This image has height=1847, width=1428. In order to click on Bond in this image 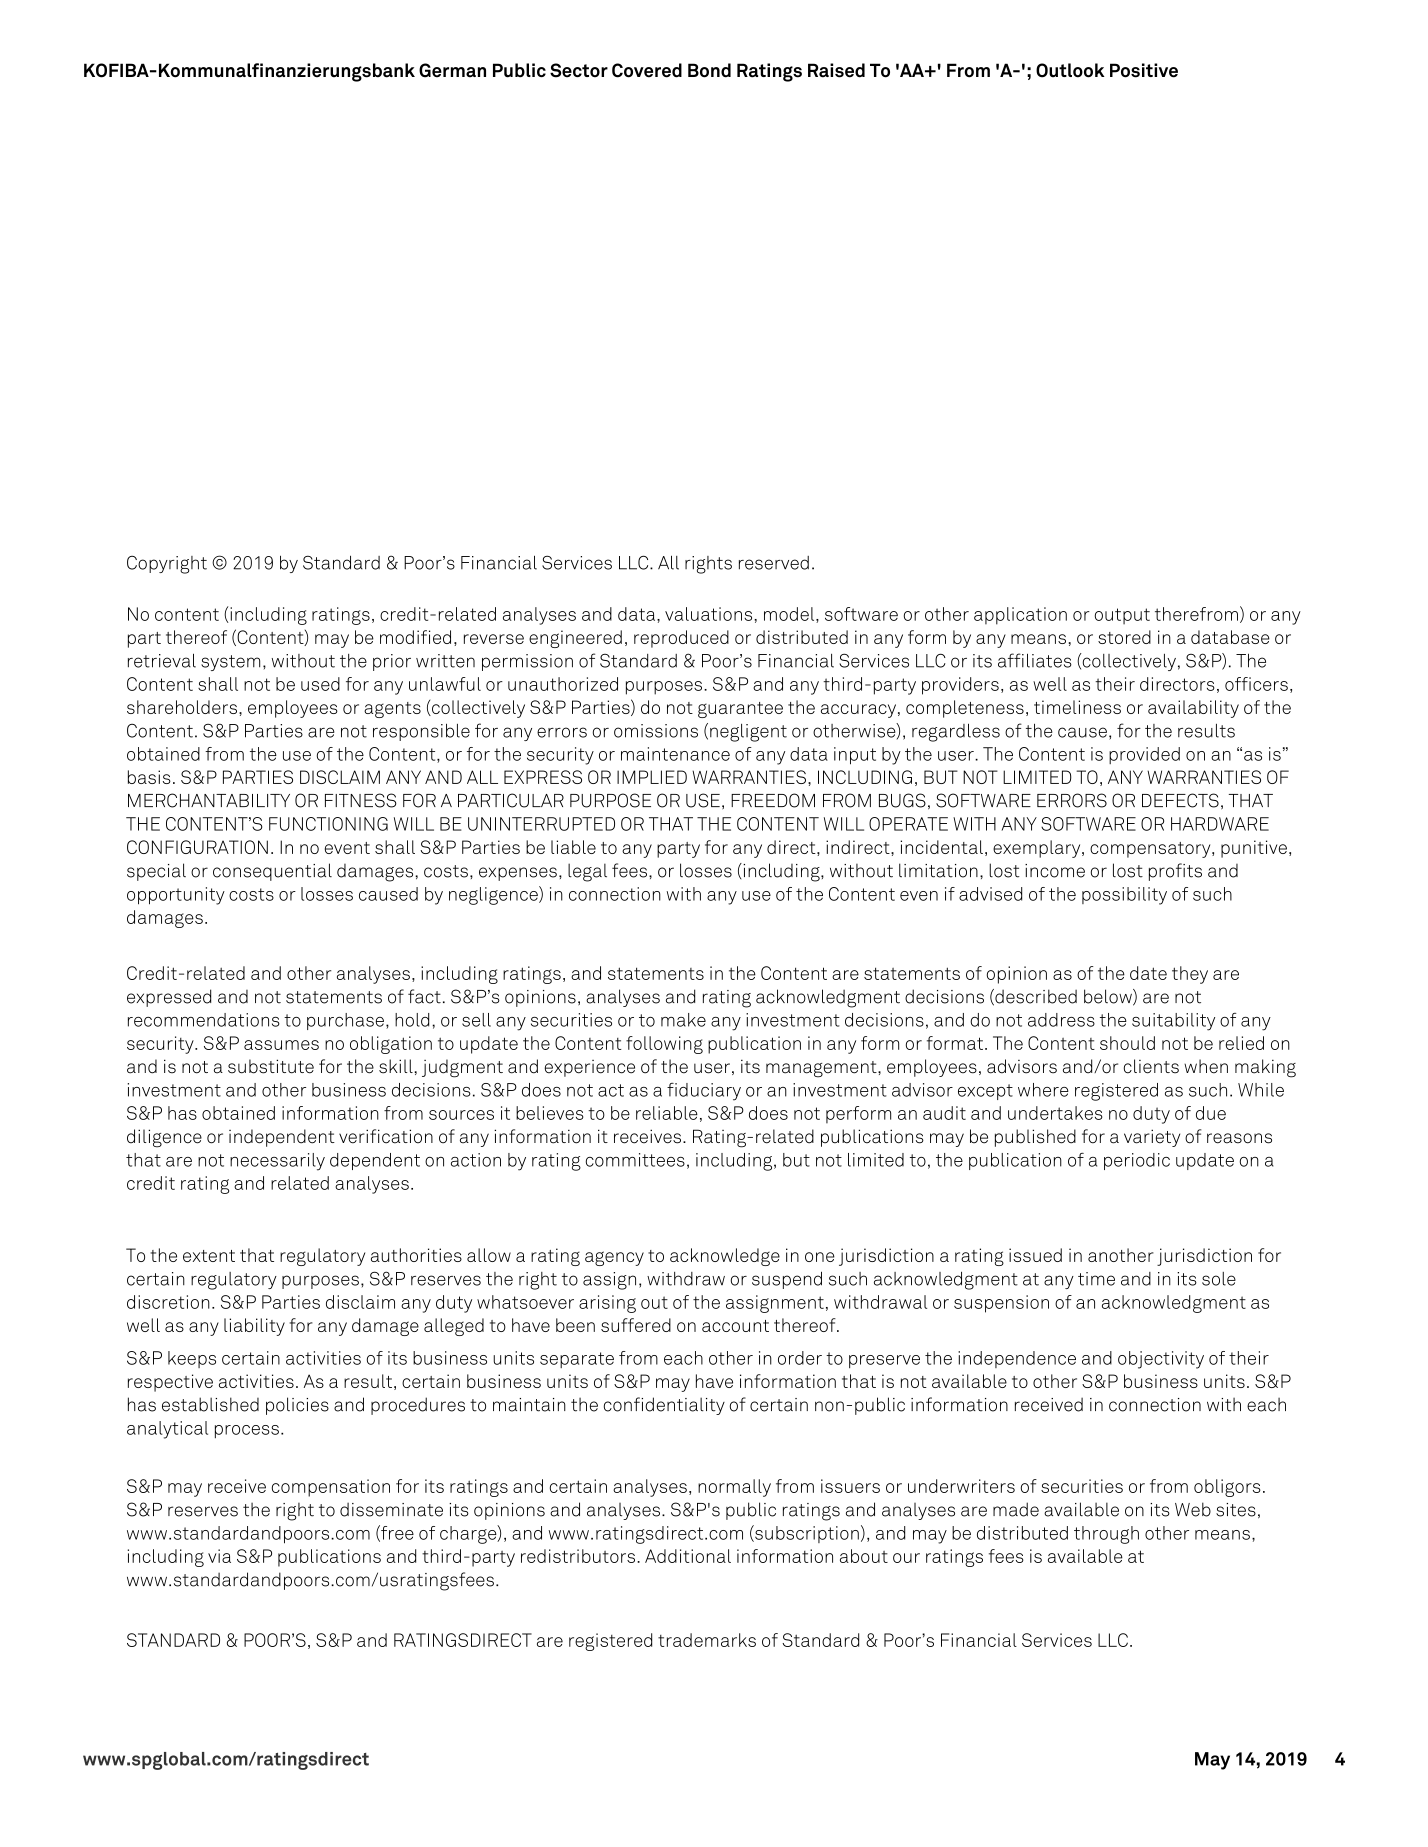, I will do `click(709, 70)`.
